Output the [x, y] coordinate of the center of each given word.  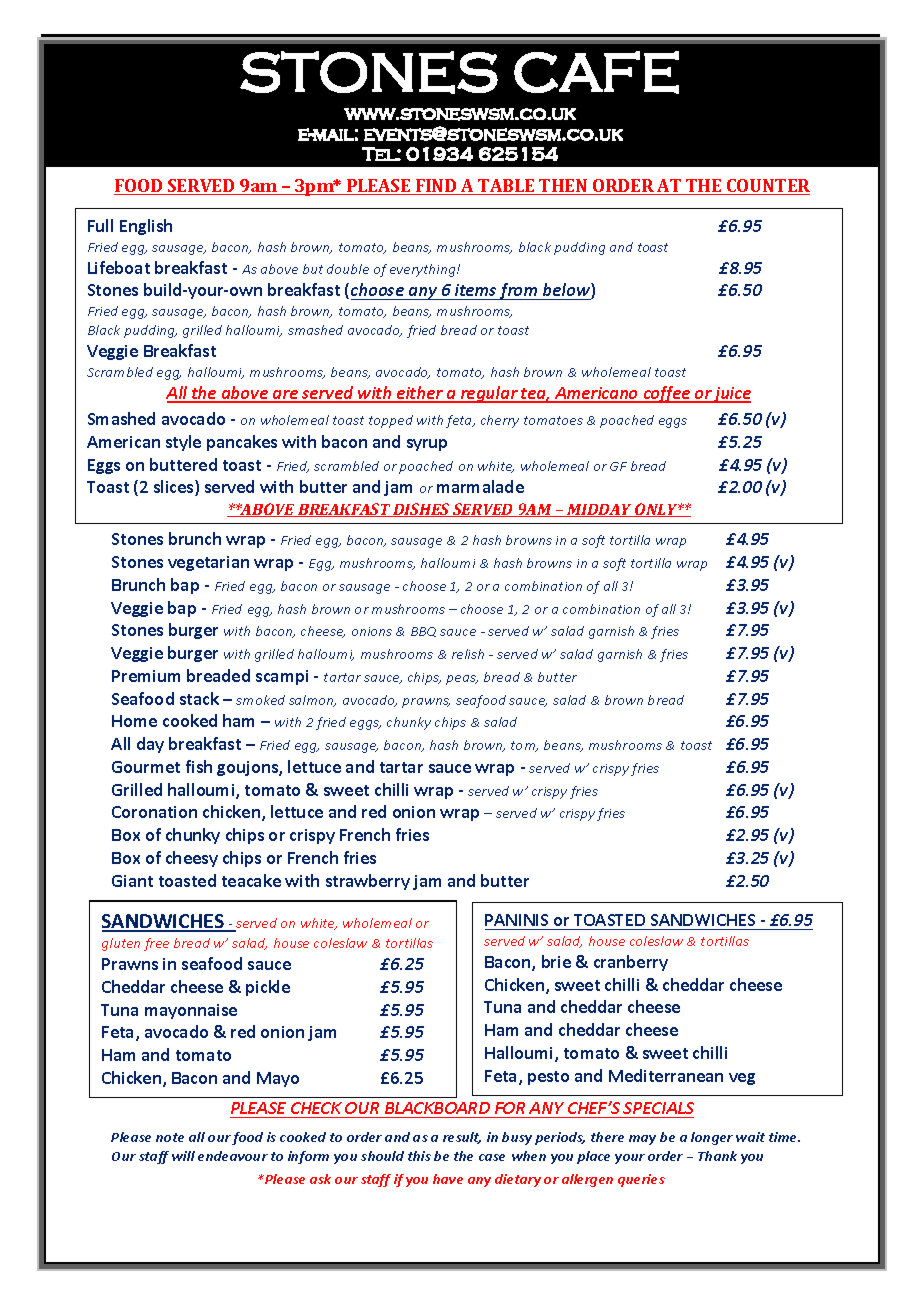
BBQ [423, 632]
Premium [146, 676]
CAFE [596, 72]
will [183, 1156]
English [146, 227]
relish [468, 654]
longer [712, 1138]
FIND [436, 187]
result [462, 1138]
